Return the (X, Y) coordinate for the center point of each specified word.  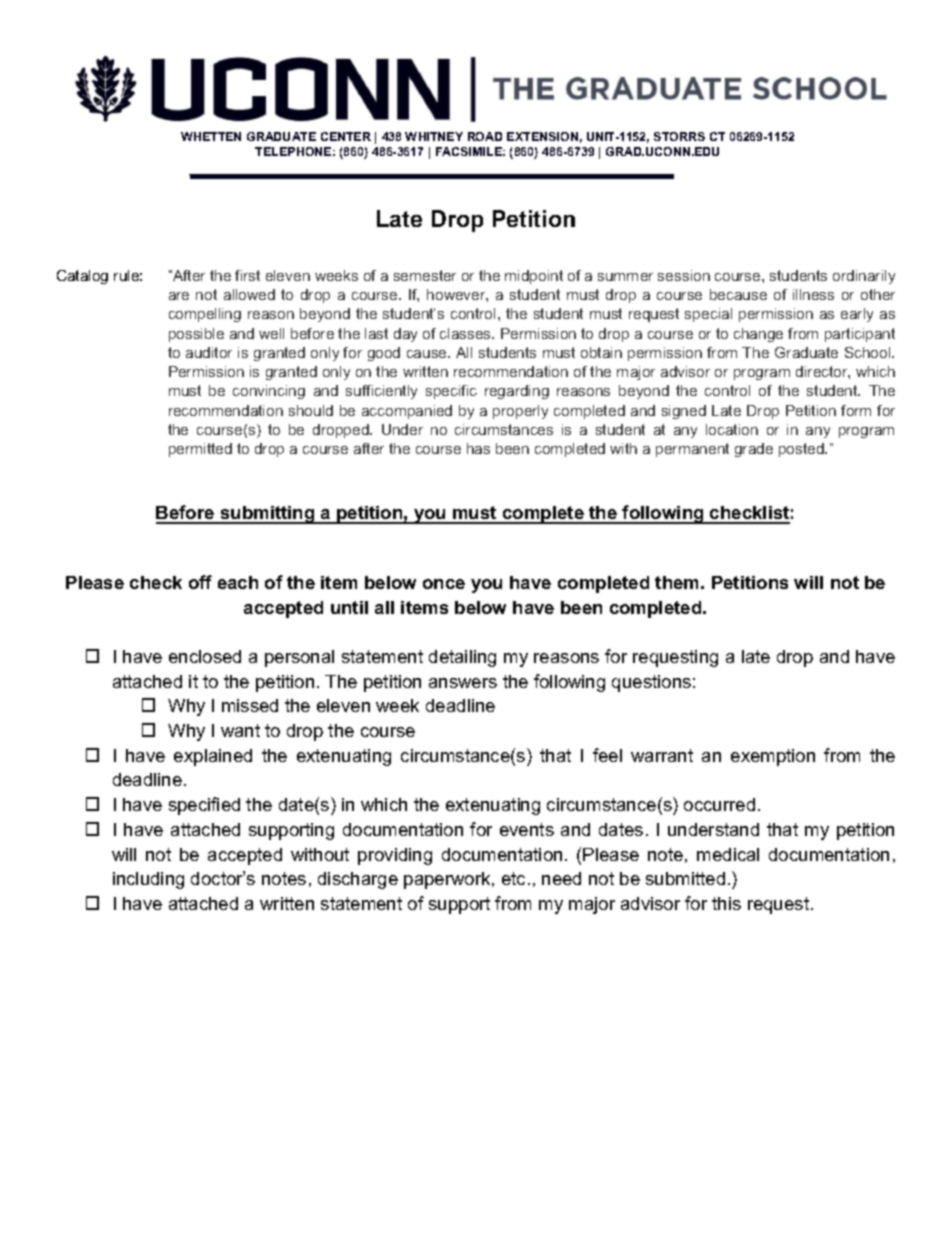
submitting (267, 515)
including (148, 880)
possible (196, 335)
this (726, 903)
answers (463, 683)
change (758, 335)
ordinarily (864, 277)
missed (250, 705)
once (444, 584)
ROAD (485, 136)
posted (802, 450)
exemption (773, 757)
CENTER (346, 136)
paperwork (448, 880)
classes (467, 333)
